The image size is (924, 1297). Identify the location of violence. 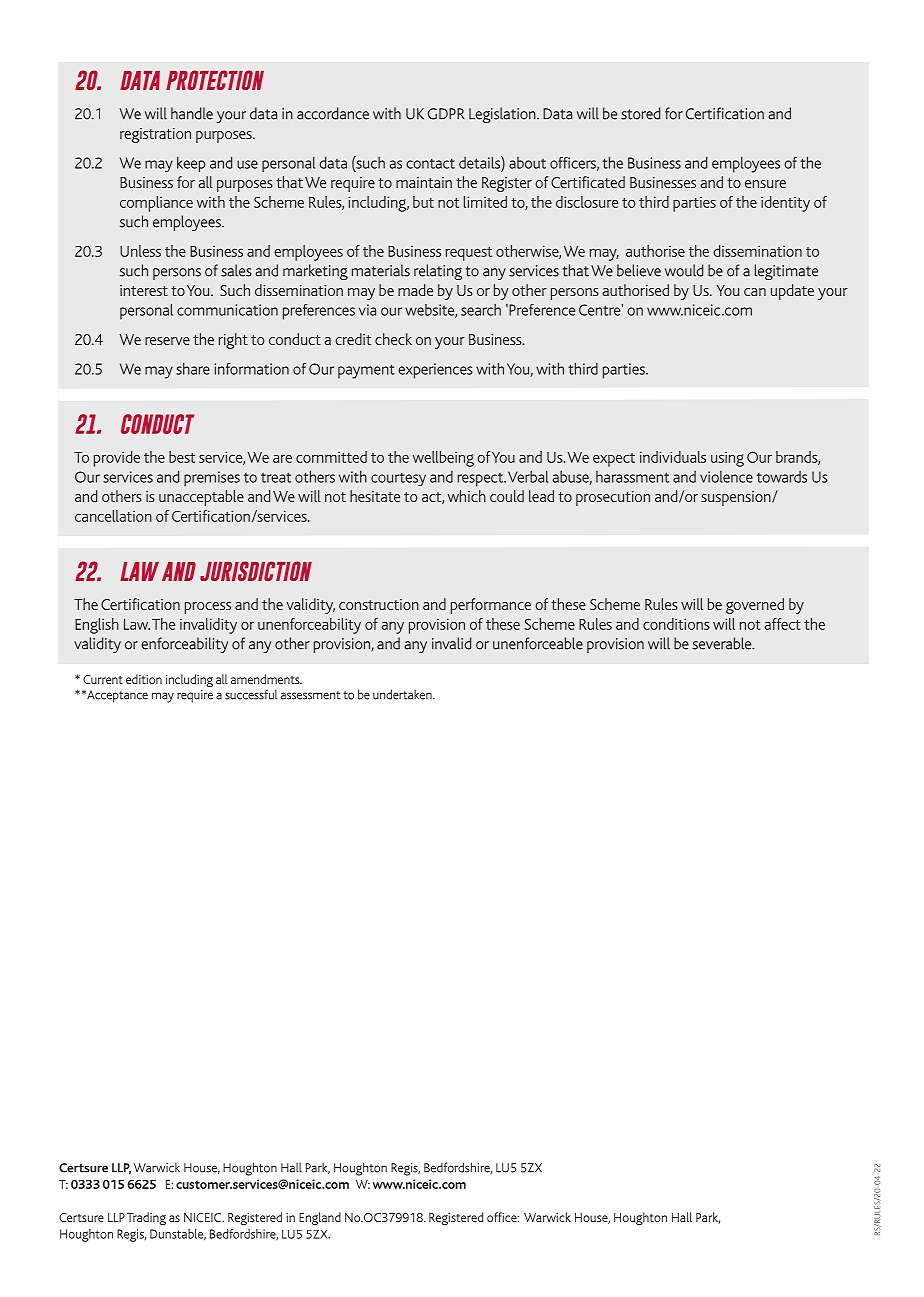
(726, 477).
